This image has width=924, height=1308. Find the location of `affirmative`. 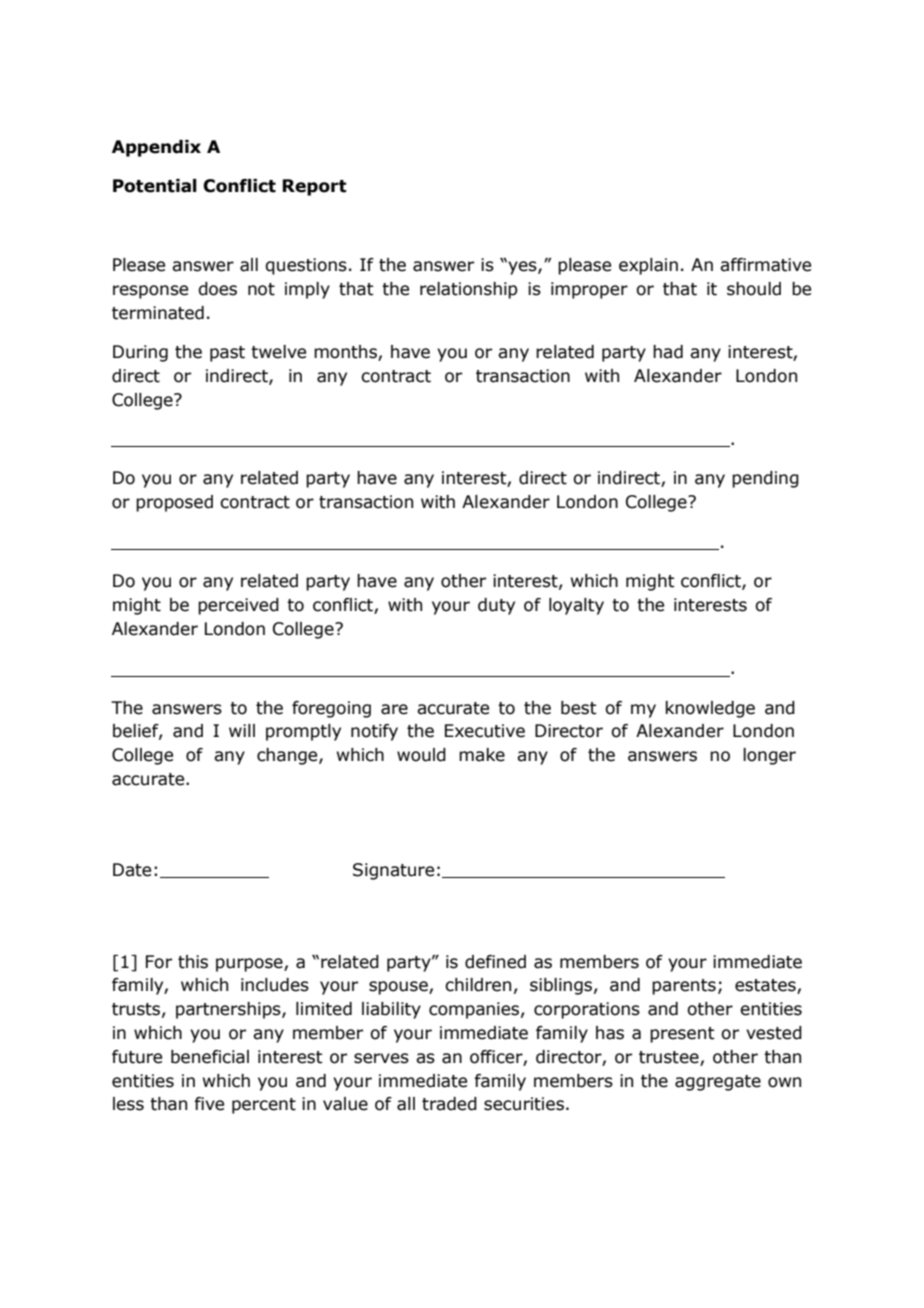

affirmative is located at coordinates (765, 265).
